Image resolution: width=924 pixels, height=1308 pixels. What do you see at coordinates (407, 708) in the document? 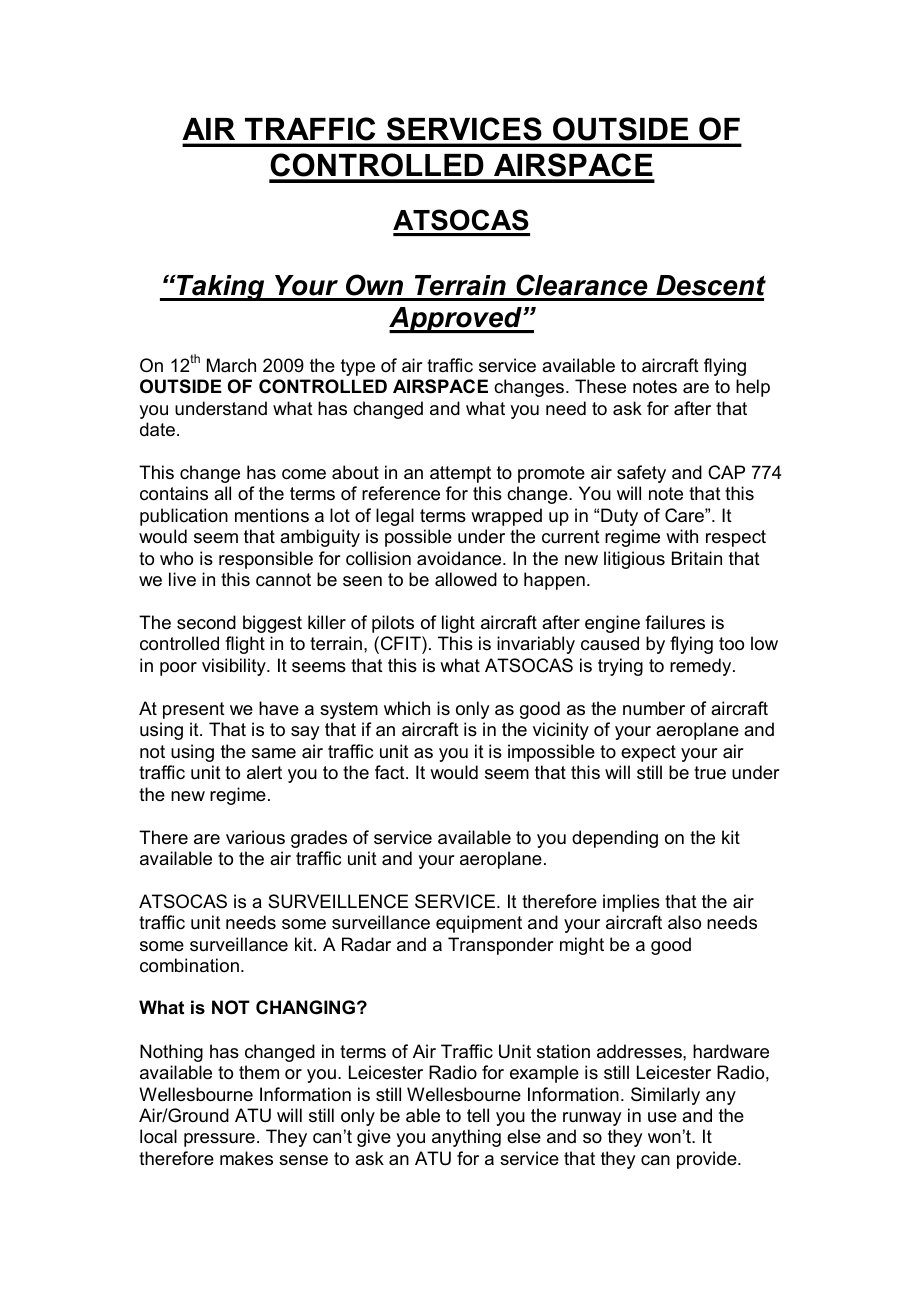
I see `which` at bounding box center [407, 708].
